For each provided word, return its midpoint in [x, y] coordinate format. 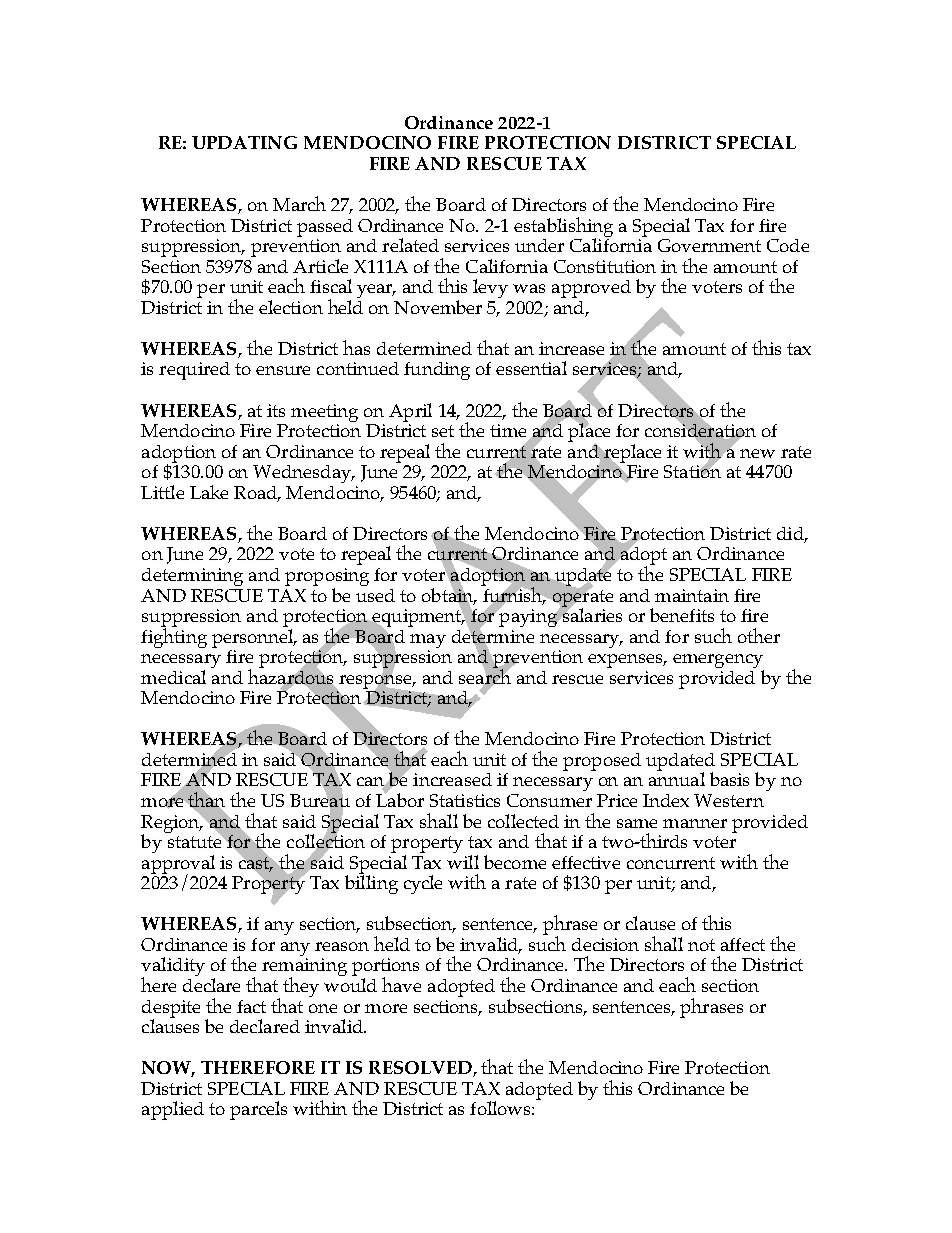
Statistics [465, 800]
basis [729, 779]
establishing [563, 228]
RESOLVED [421, 1069]
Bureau [320, 801]
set [443, 431]
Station [692, 470]
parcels [258, 1110]
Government [709, 245]
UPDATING [244, 142]
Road [257, 494]
